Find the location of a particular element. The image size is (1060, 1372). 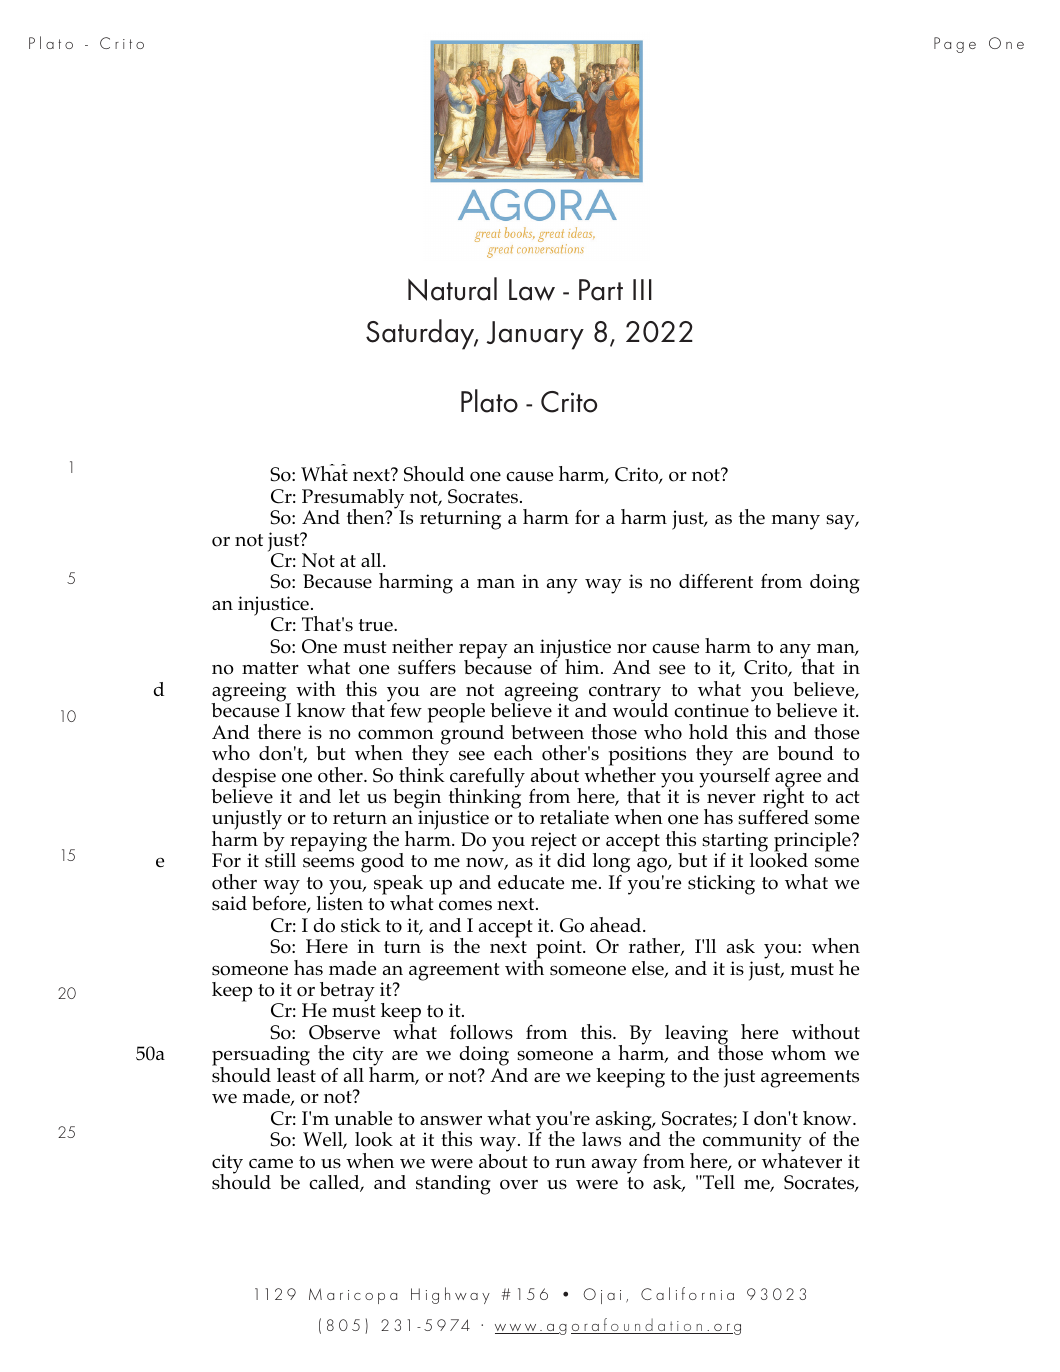

bound is located at coordinates (805, 753).
